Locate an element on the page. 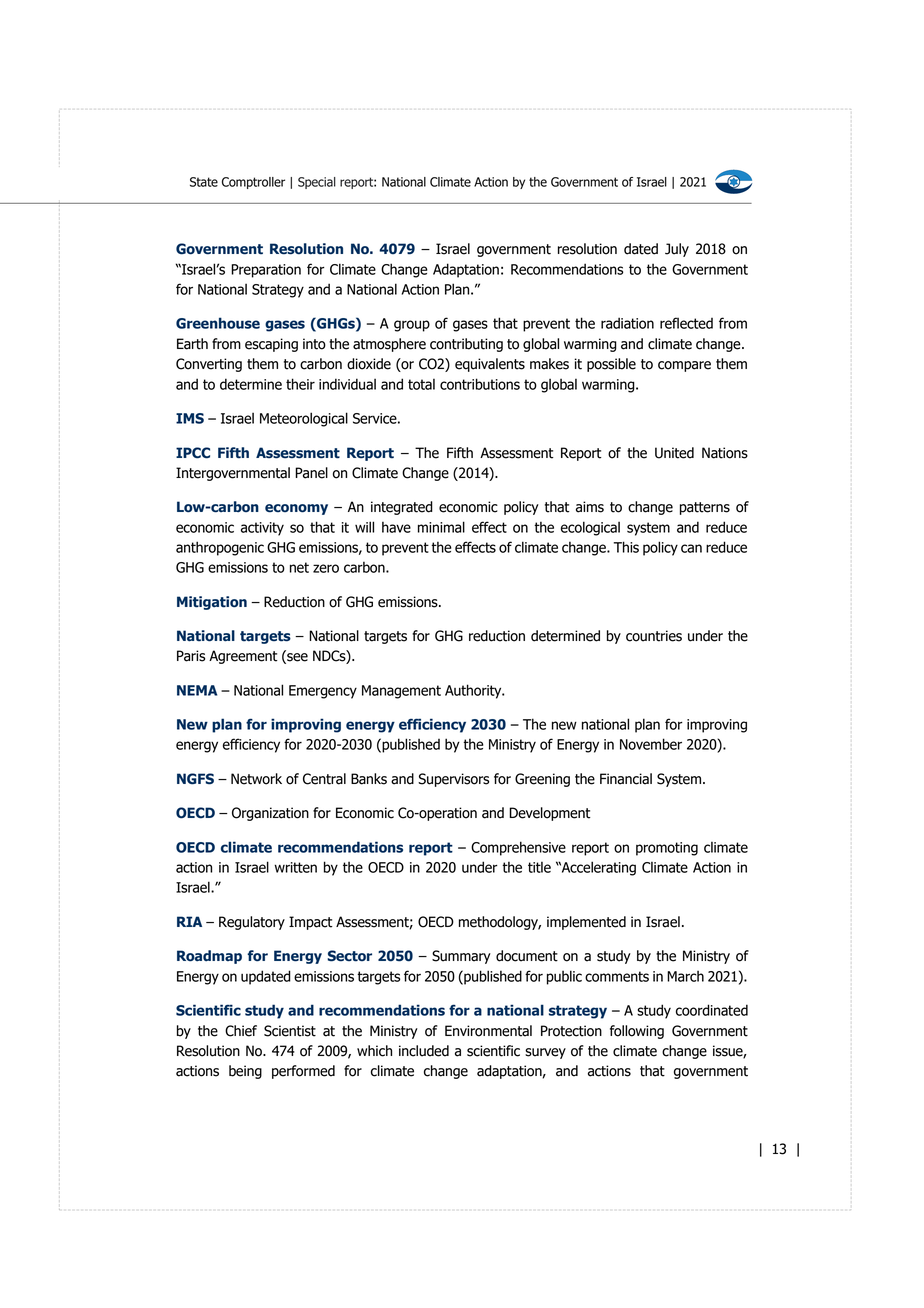 This page has height=1308, width=924. Network is located at coordinates (256, 779).
